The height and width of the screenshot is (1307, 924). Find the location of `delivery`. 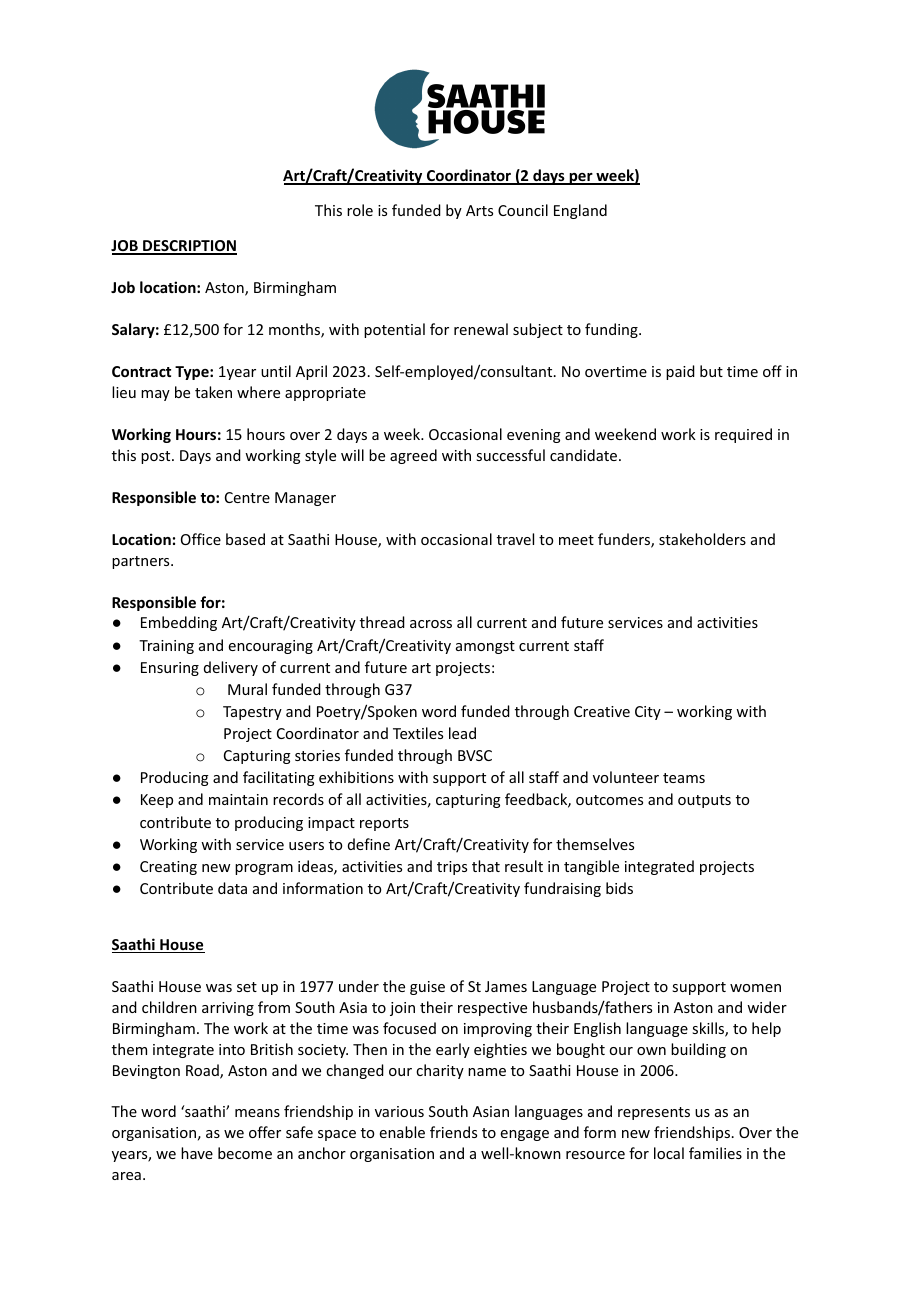

delivery is located at coordinates (231, 668).
